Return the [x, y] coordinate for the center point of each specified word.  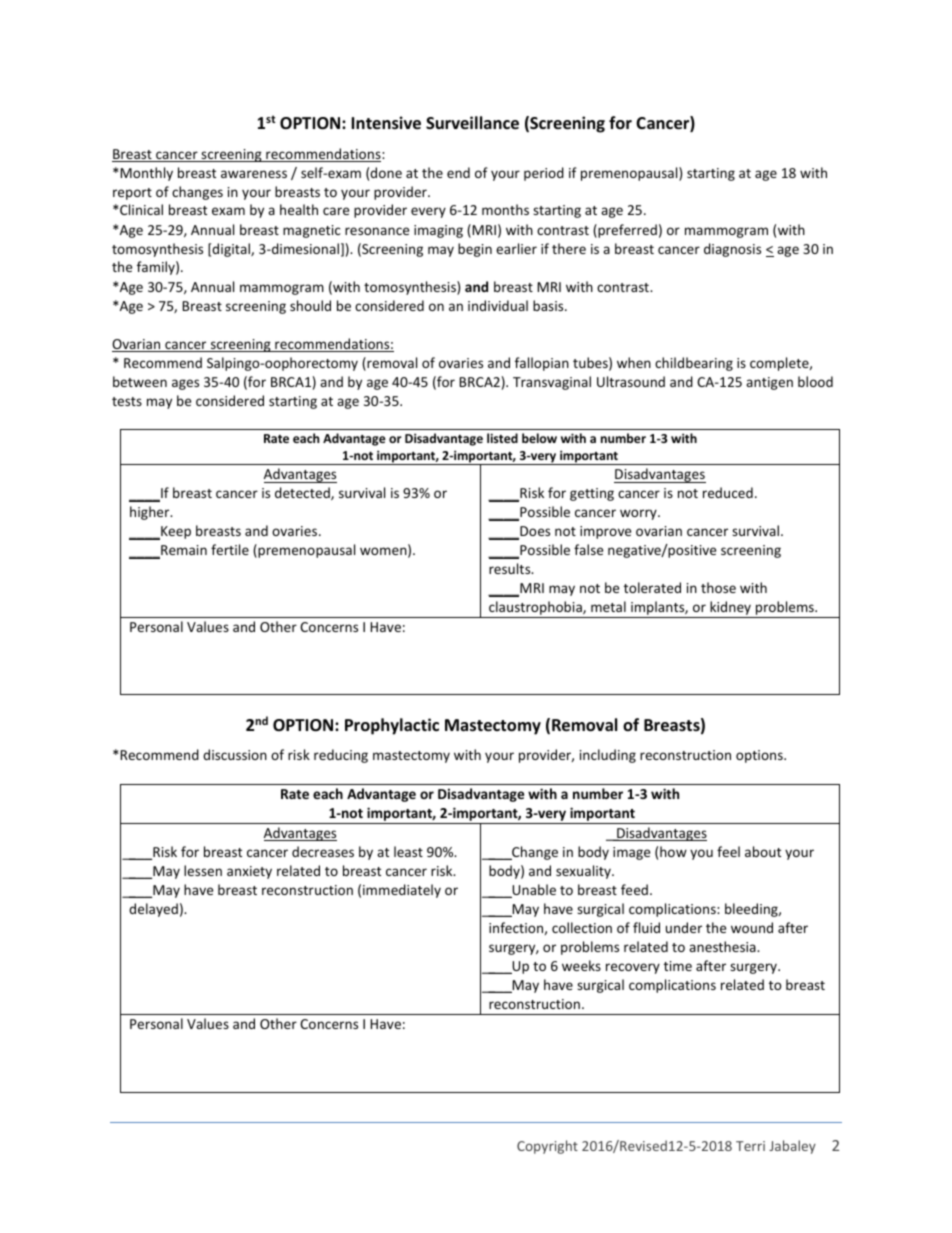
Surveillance [472, 123]
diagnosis [732, 250]
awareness [254, 174]
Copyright [547, 1147]
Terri [750, 1146]
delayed [153, 910]
